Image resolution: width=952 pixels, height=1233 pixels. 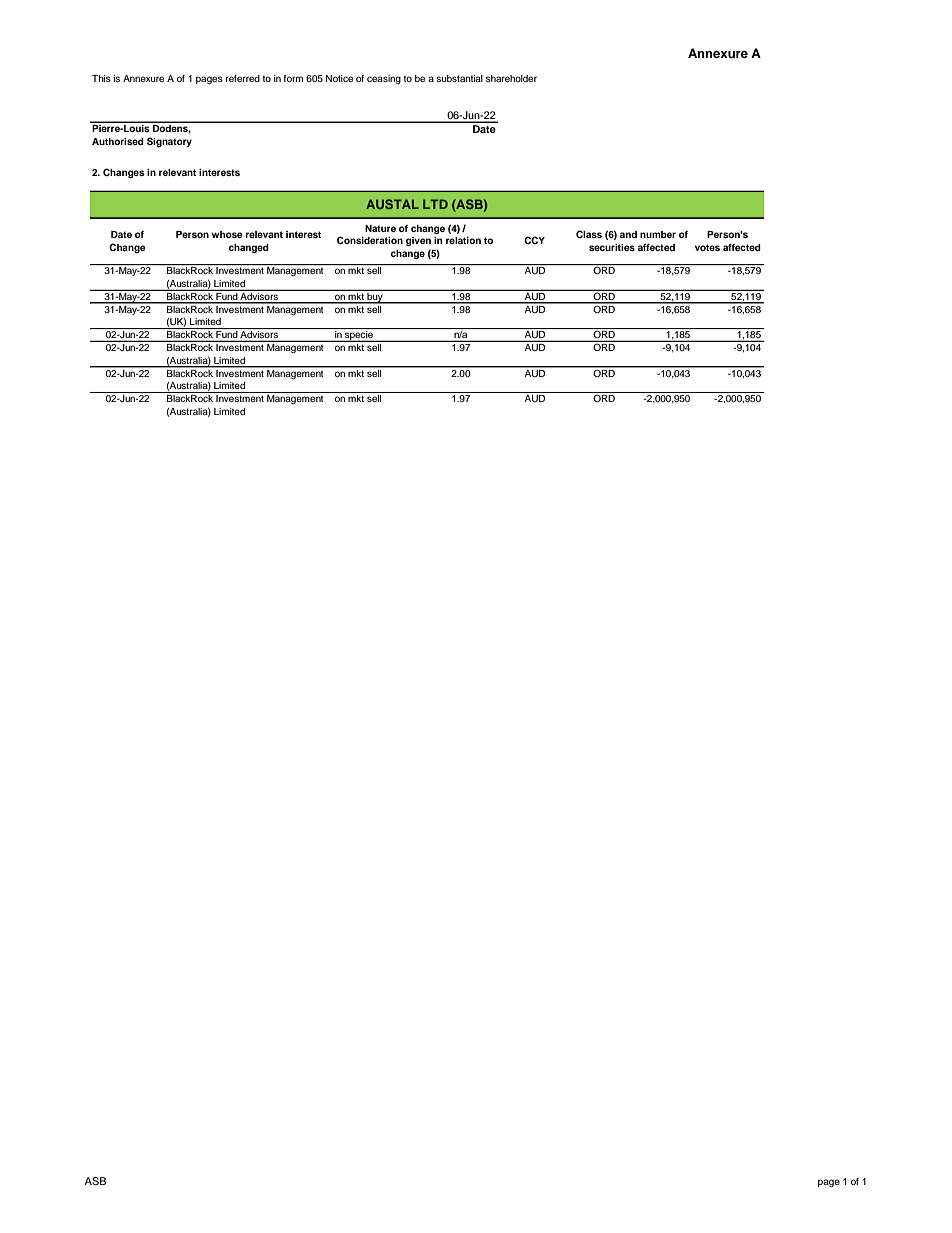 What do you see at coordinates (227, 234) in the document?
I see `whose` at bounding box center [227, 234].
